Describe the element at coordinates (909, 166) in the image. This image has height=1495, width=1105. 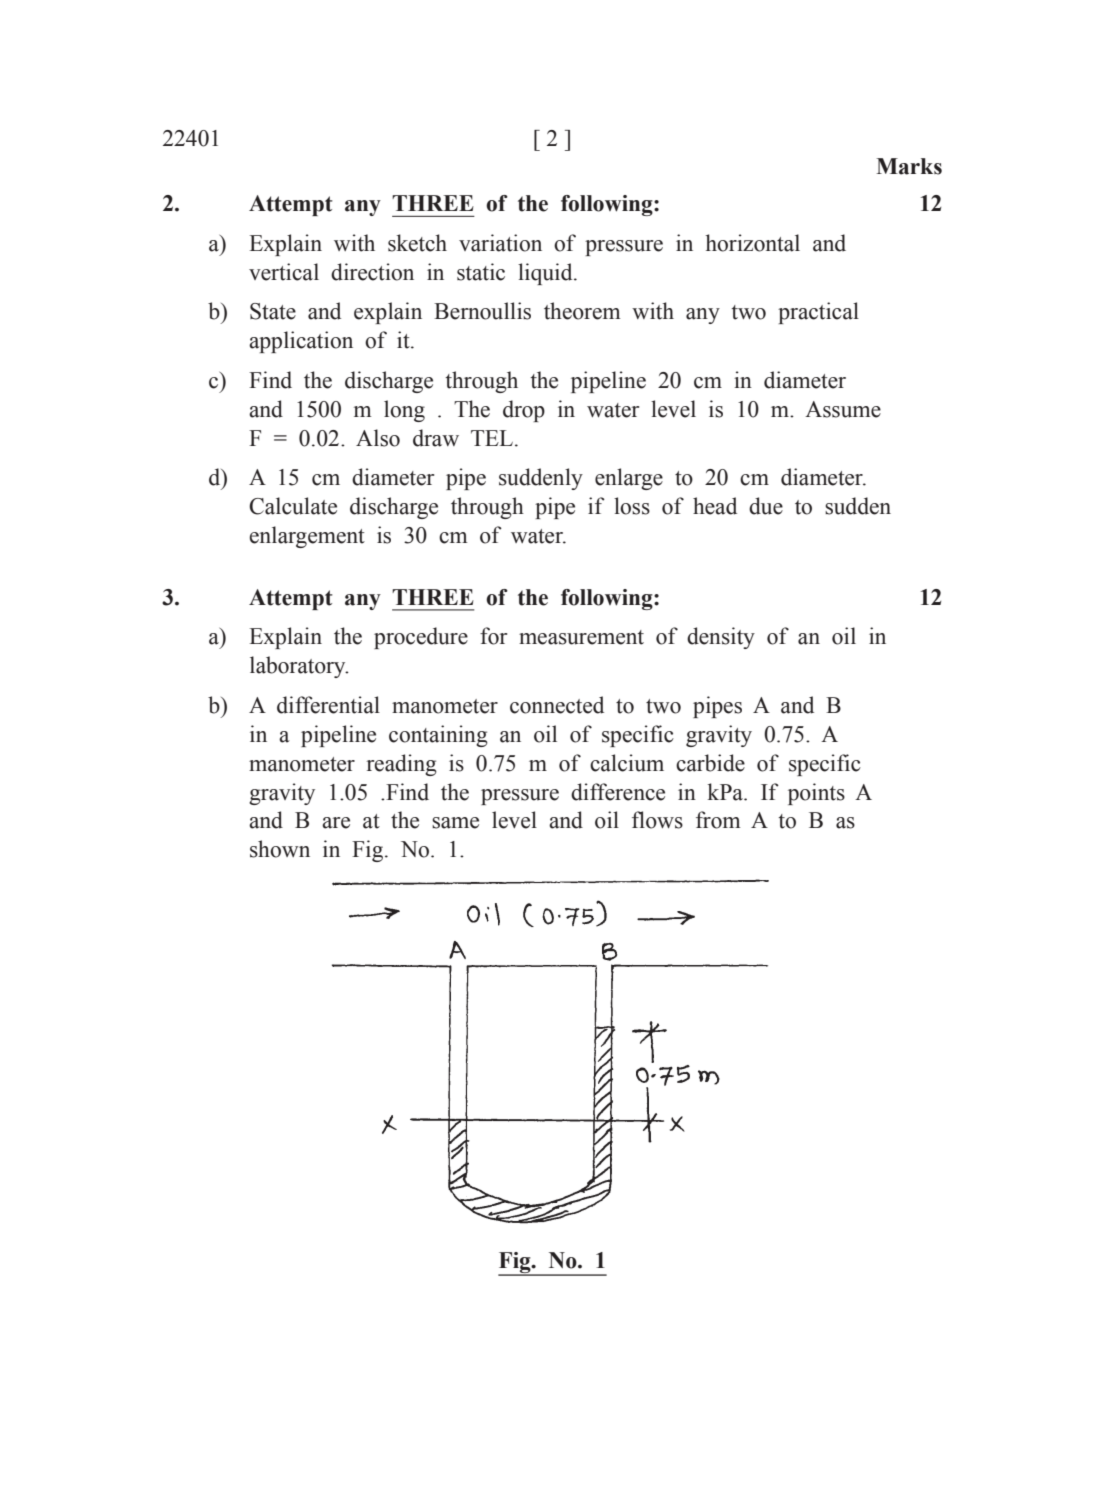
I see `Marks` at that location.
